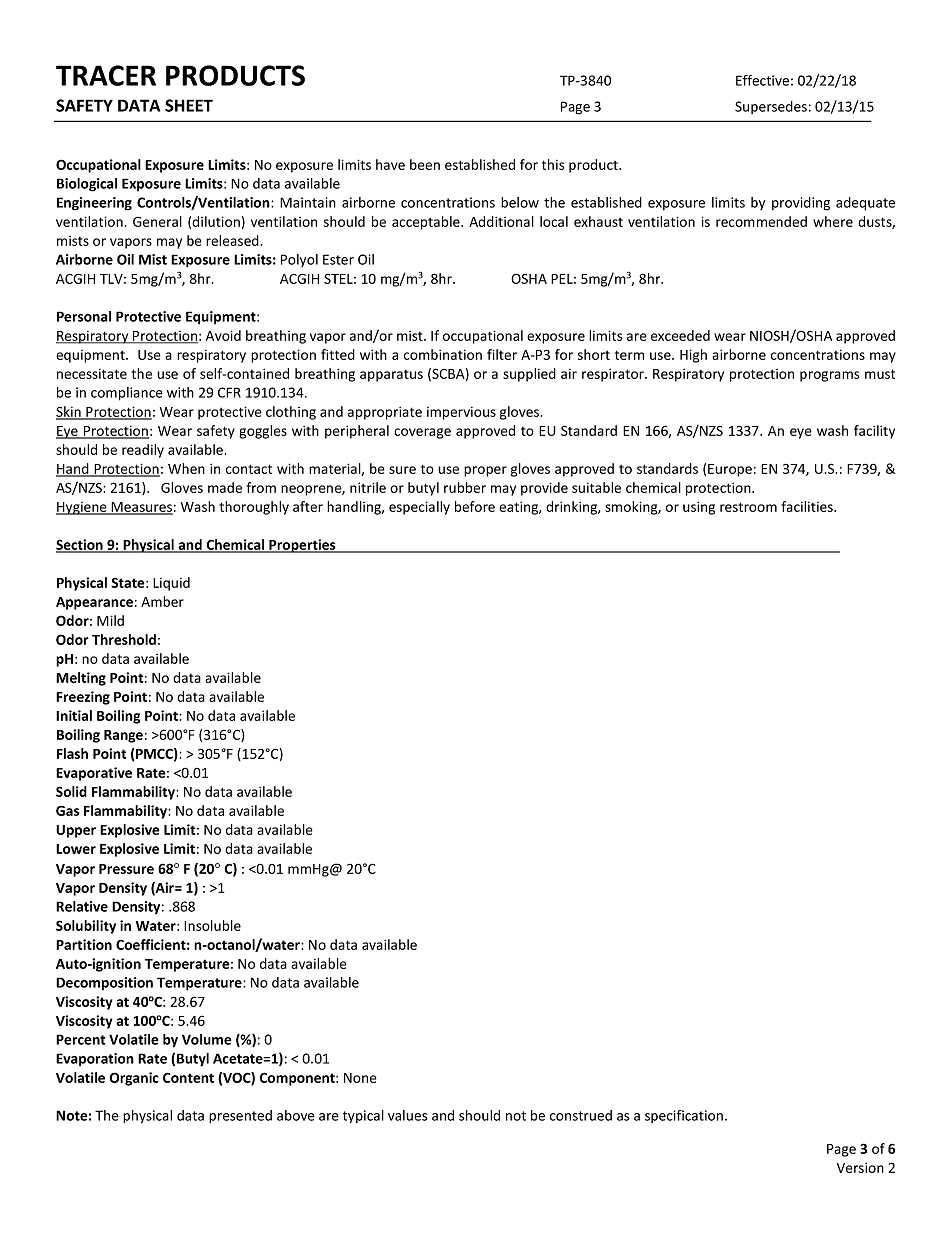  Describe the element at coordinates (771, 107) in the page. I see `Supersedes` at that location.
